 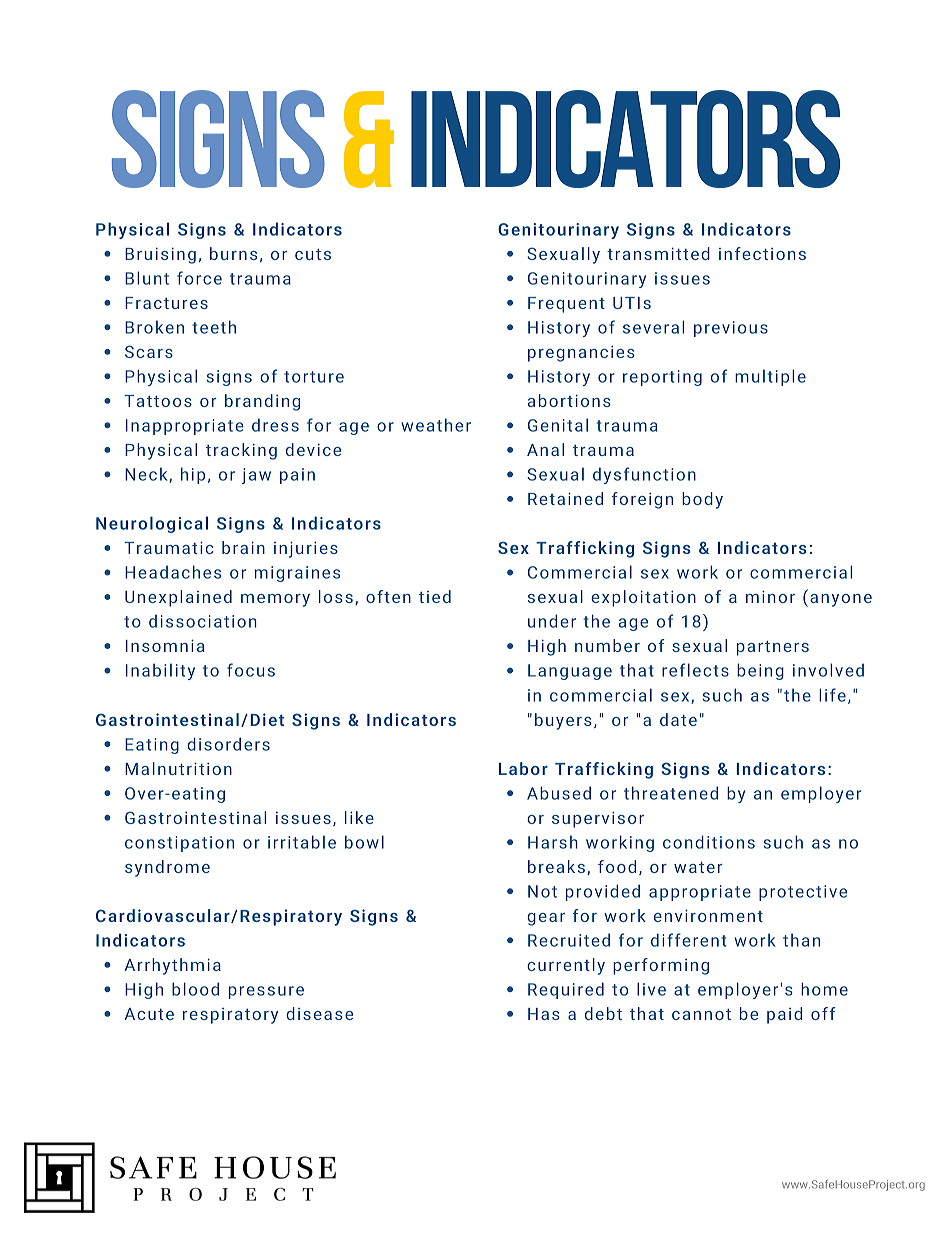 I want to click on tied, so click(x=435, y=596).
